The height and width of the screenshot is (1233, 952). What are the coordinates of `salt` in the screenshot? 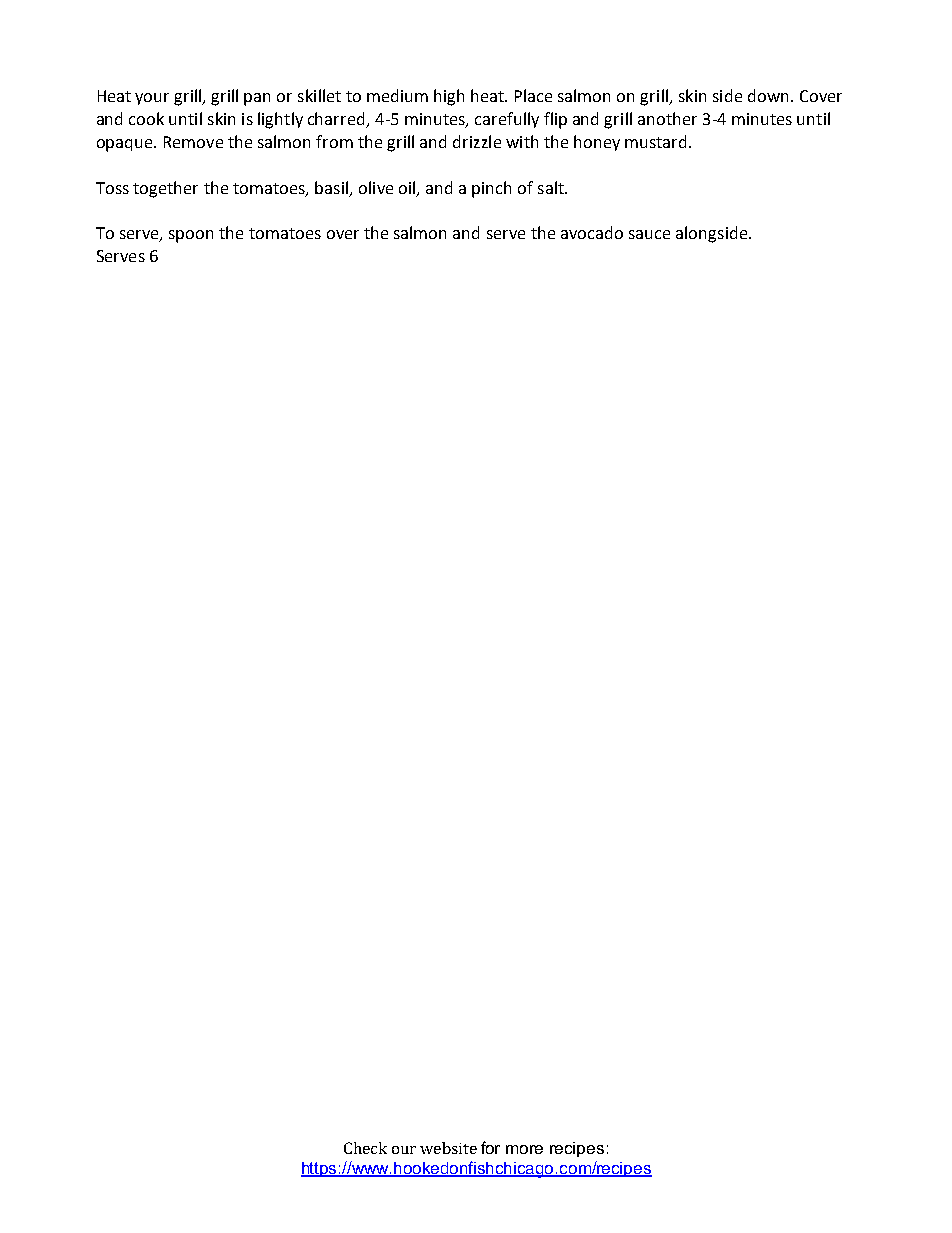 It's located at (552, 187).
